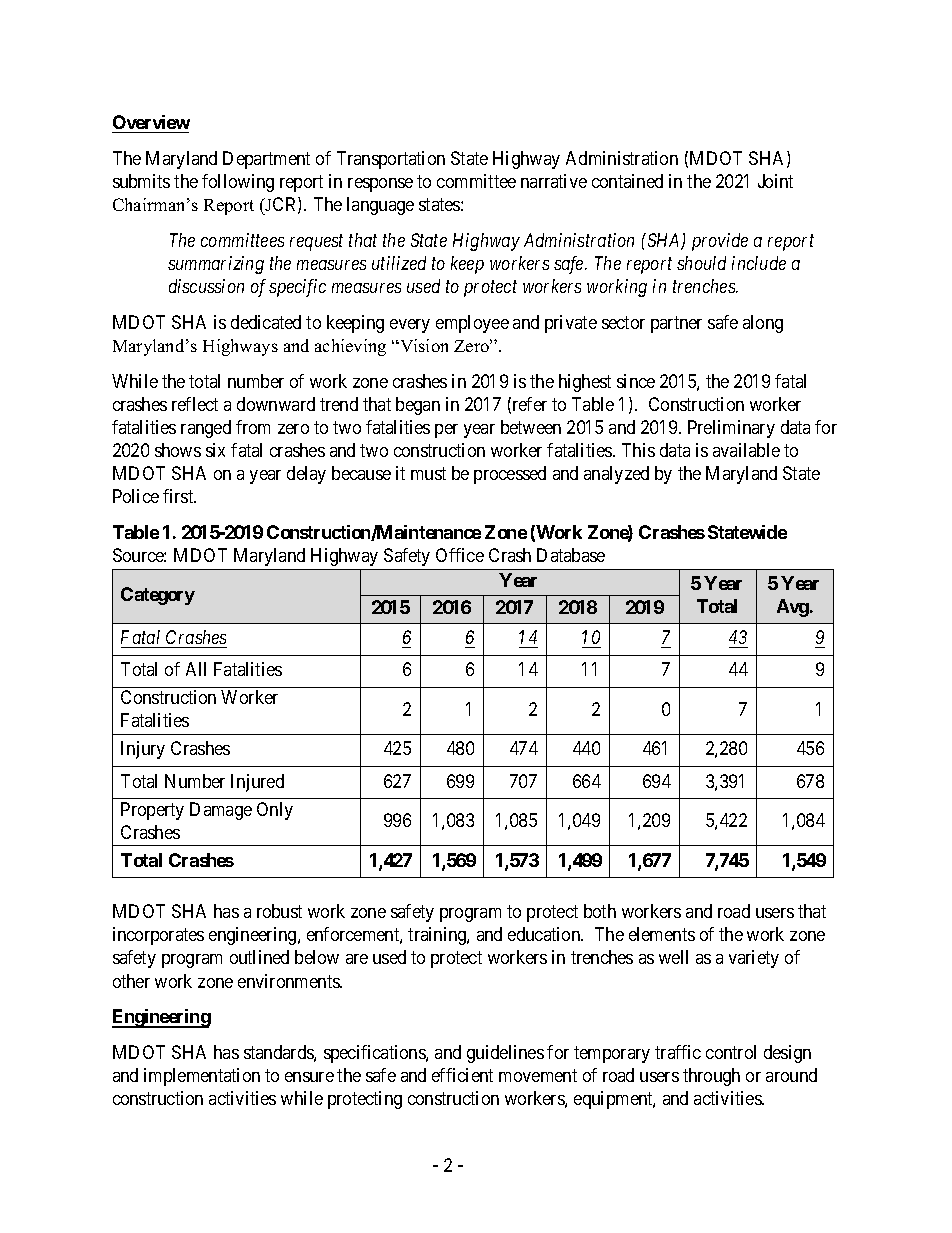  Describe the element at coordinates (221, 811) in the document. I see `Damage` at that location.
